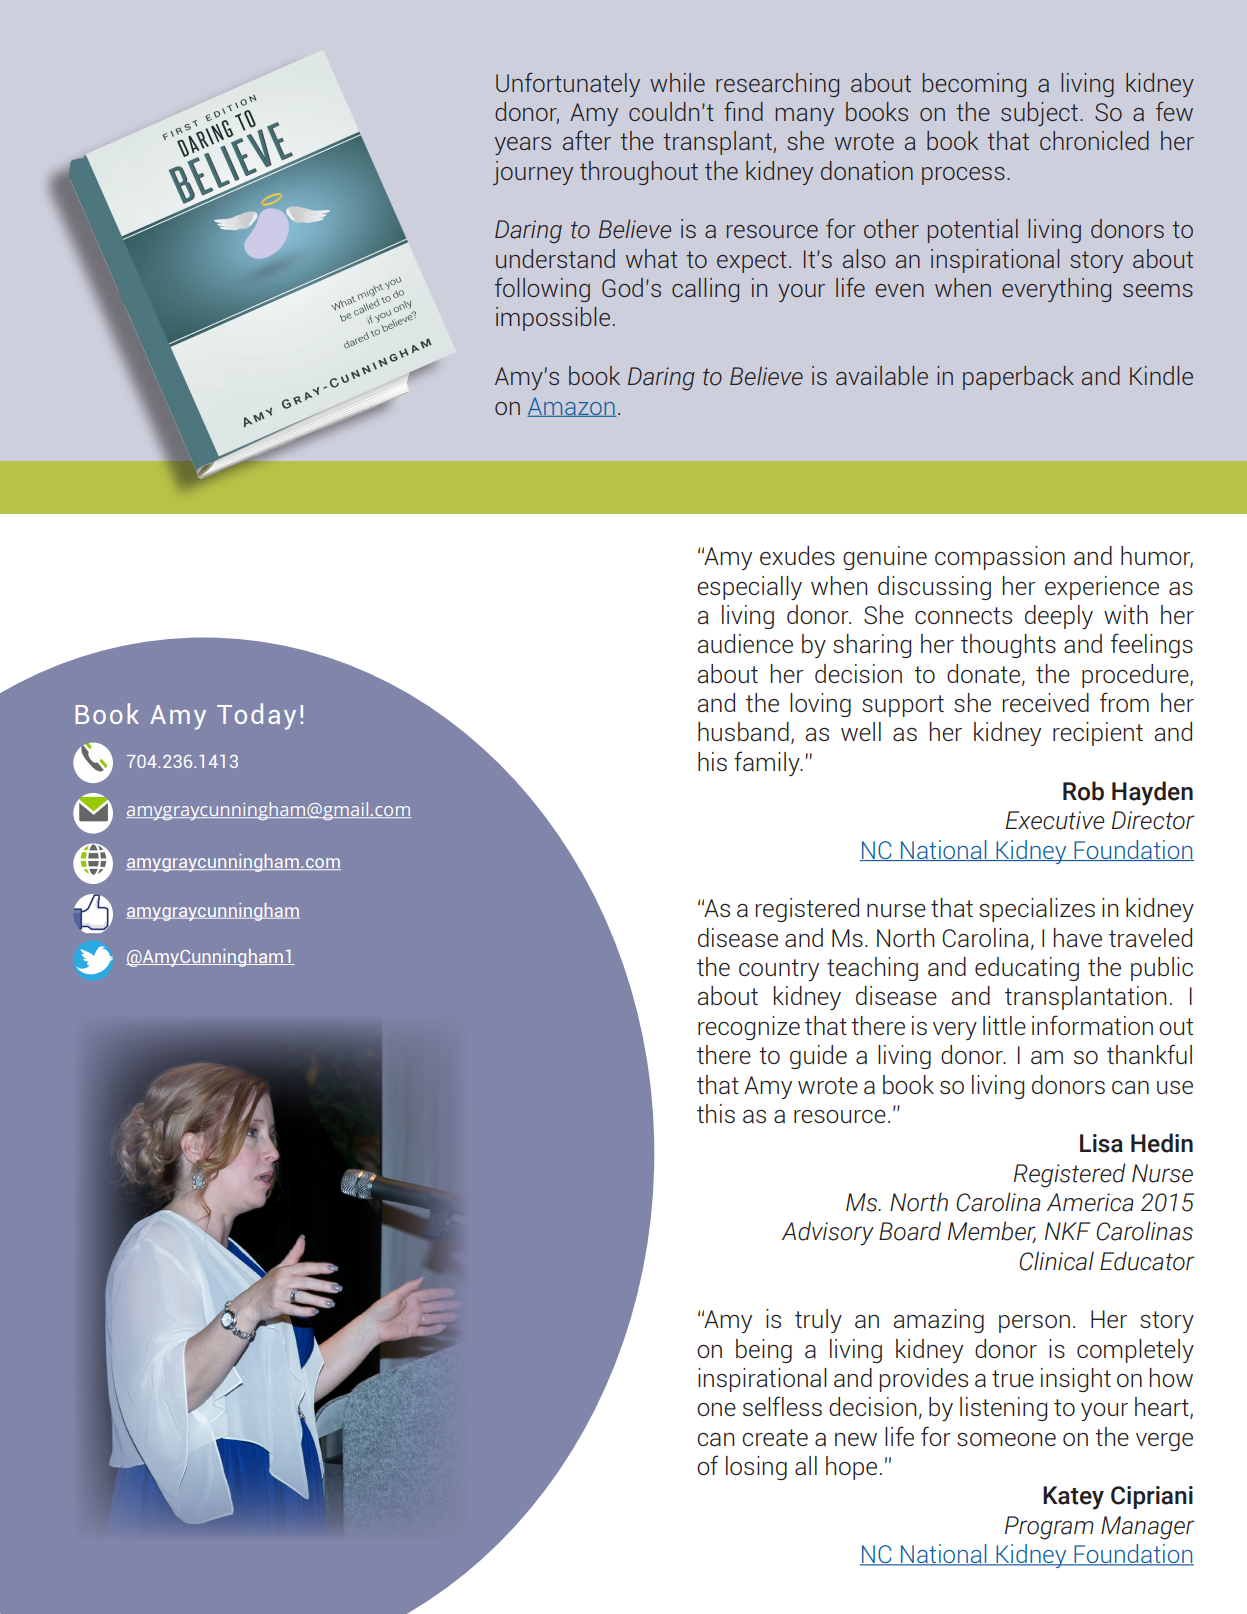 The width and height of the image is (1247, 1614). What do you see at coordinates (1055, 820) in the image?
I see `Executive` at bounding box center [1055, 820].
